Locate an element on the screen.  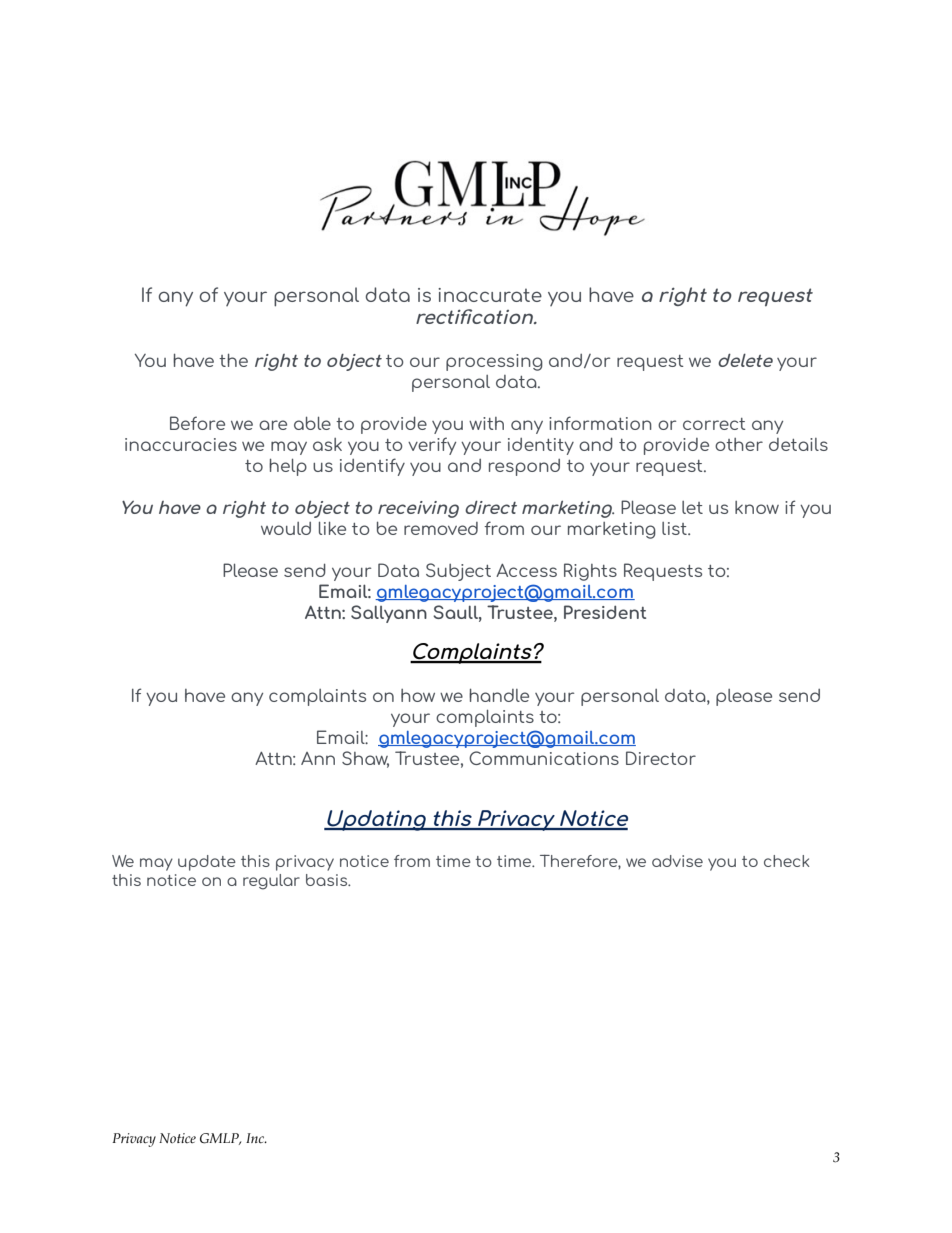
handle is located at coordinates (499, 695).
